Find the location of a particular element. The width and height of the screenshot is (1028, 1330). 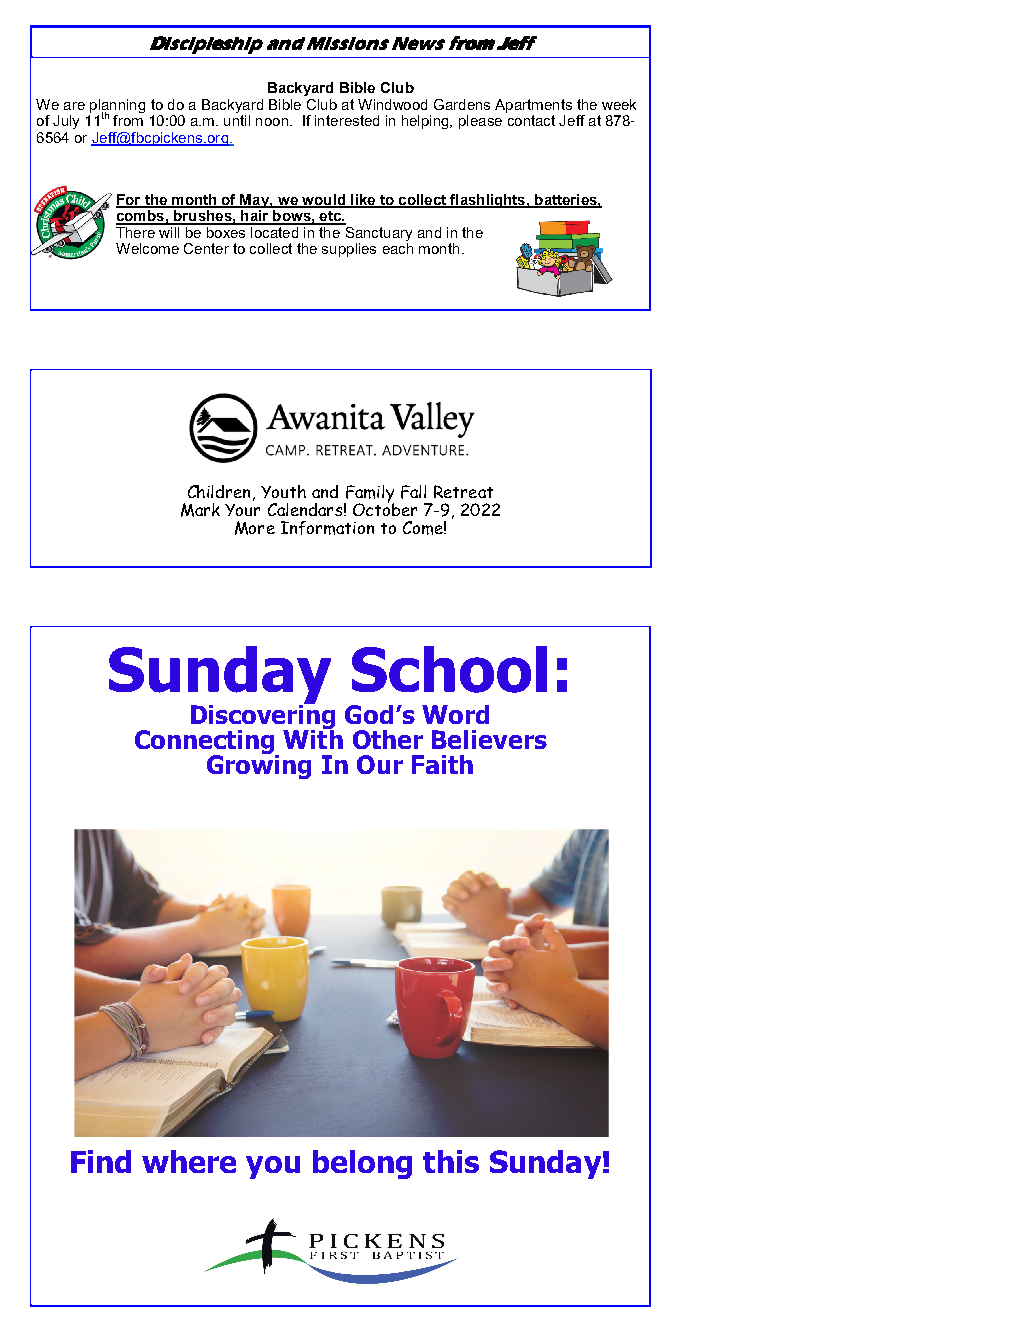

Connecting is located at coordinates (206, 743).
